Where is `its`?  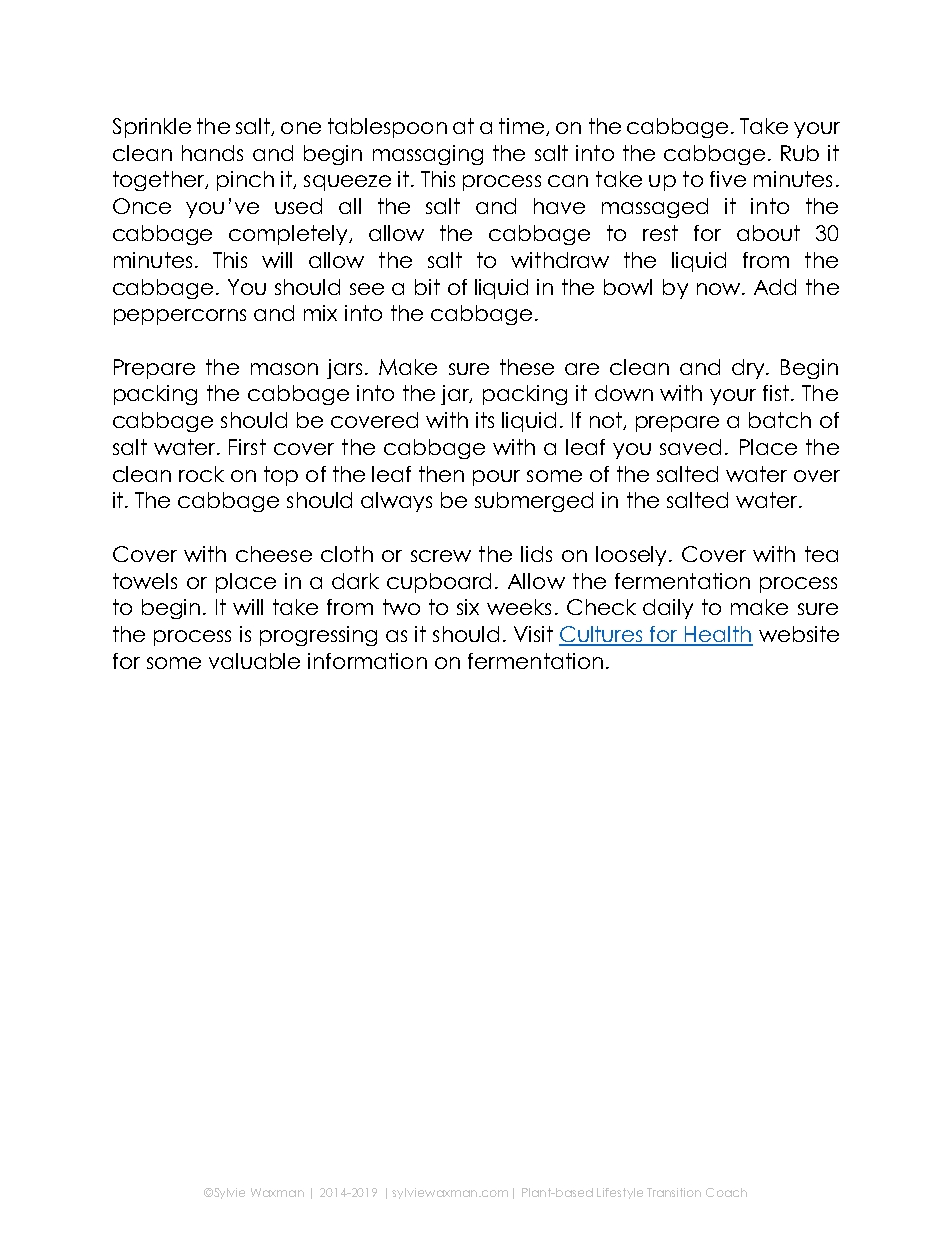 its is located at coordinates (485, 420).
